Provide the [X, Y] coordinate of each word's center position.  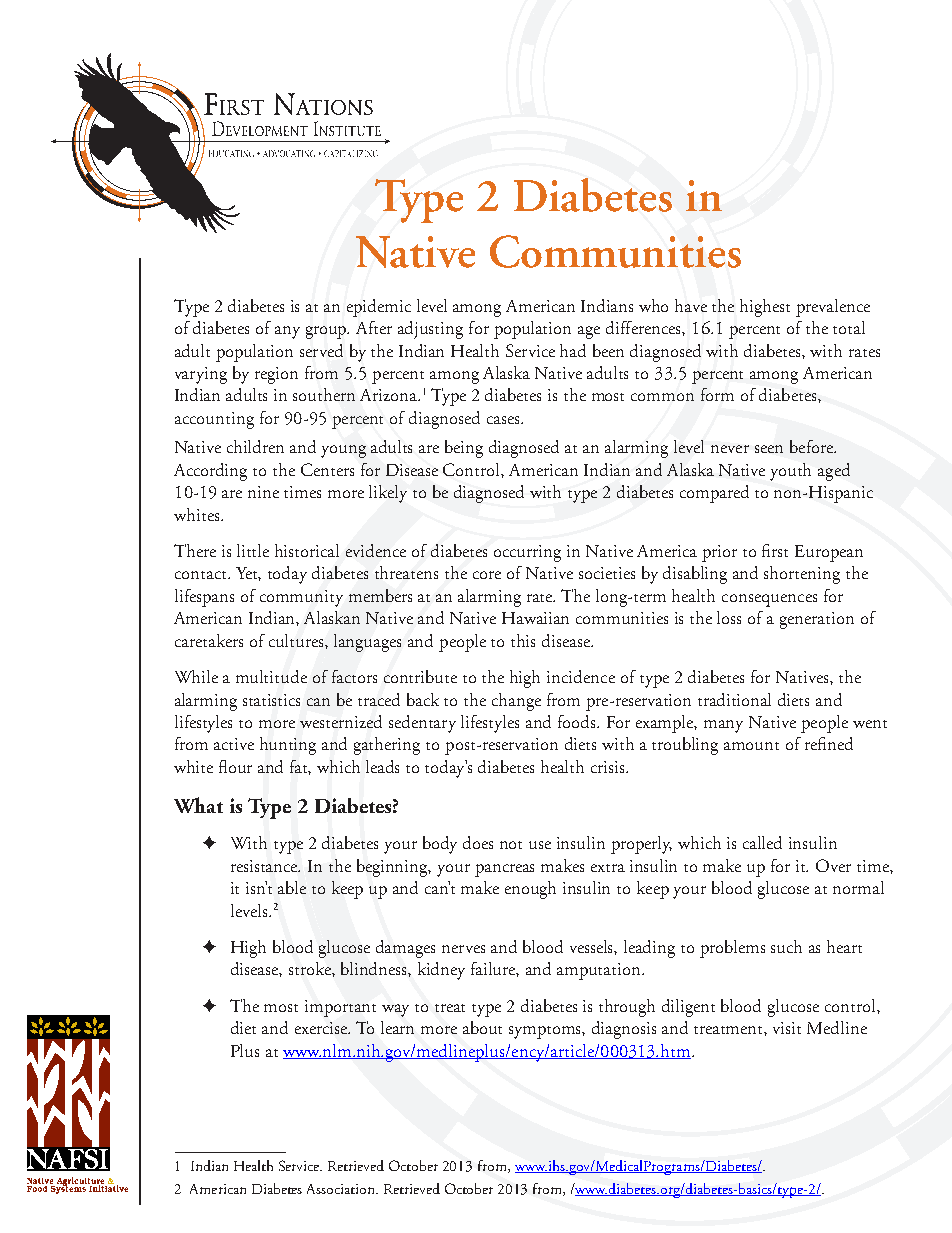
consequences [769, 600]
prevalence [833, 308]
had [573, 350]
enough [530, 890]
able [292, 887]
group [327, 332]
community [301, 598]
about [482, 1027]
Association [342, 1189]
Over [833, 865]
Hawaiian [535, 618]
